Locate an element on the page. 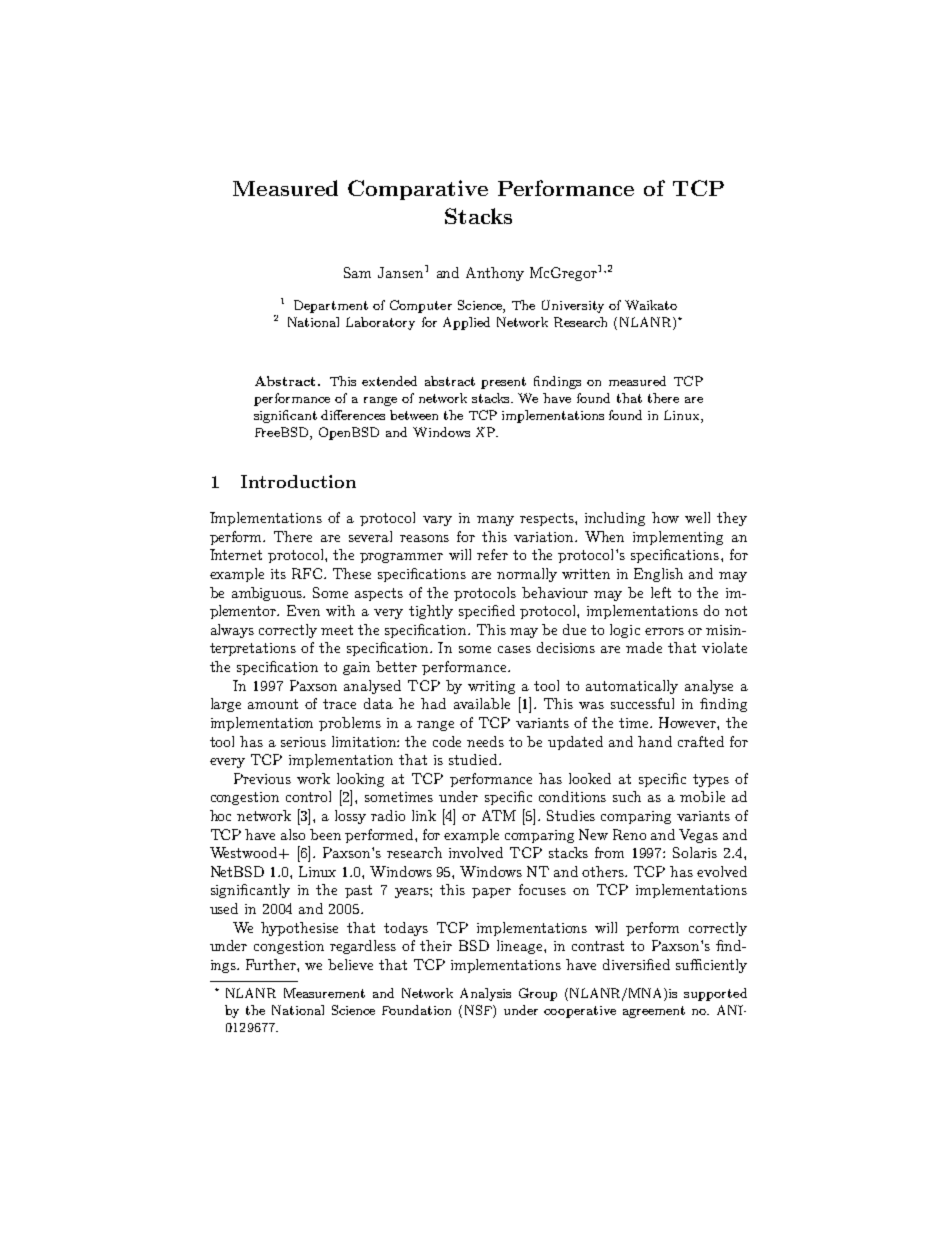 The height and width of the page is (1233, 952). Sam is located at coordinates (357, 272).
